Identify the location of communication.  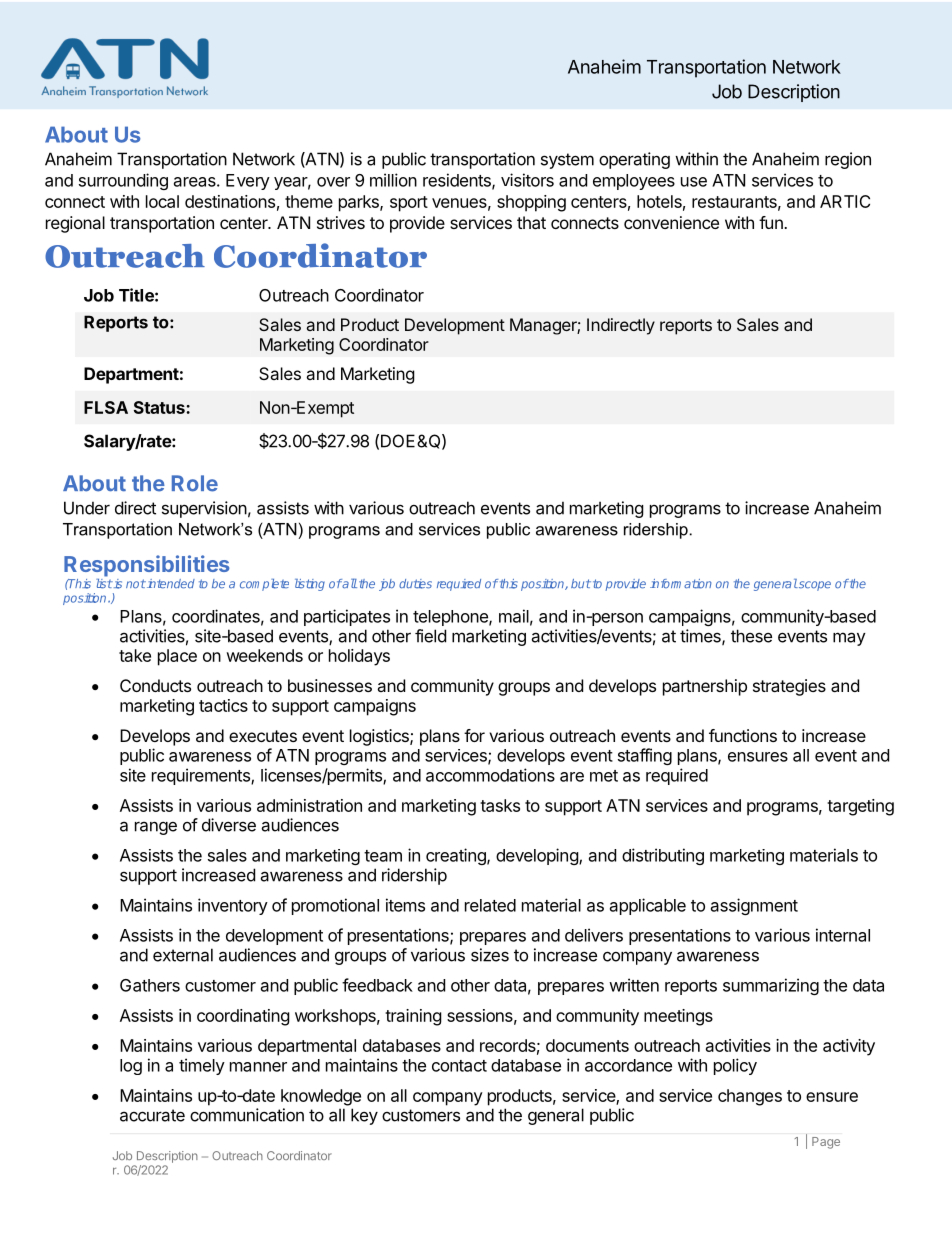
(247, 1115).
